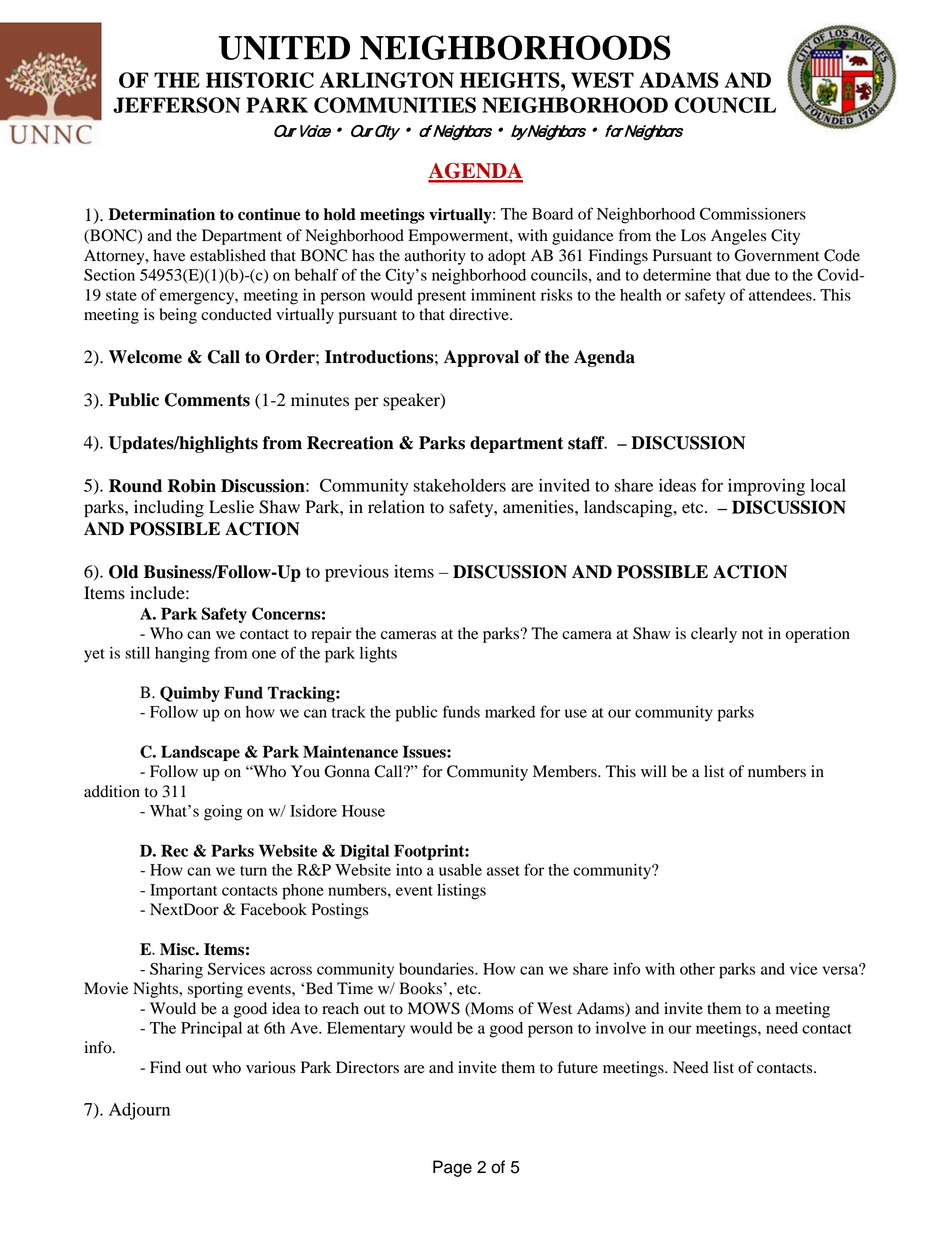 The image size is (952, 1233). Describe the element at coordinates (182, 655) in the page. I see `hanging` at that location.
